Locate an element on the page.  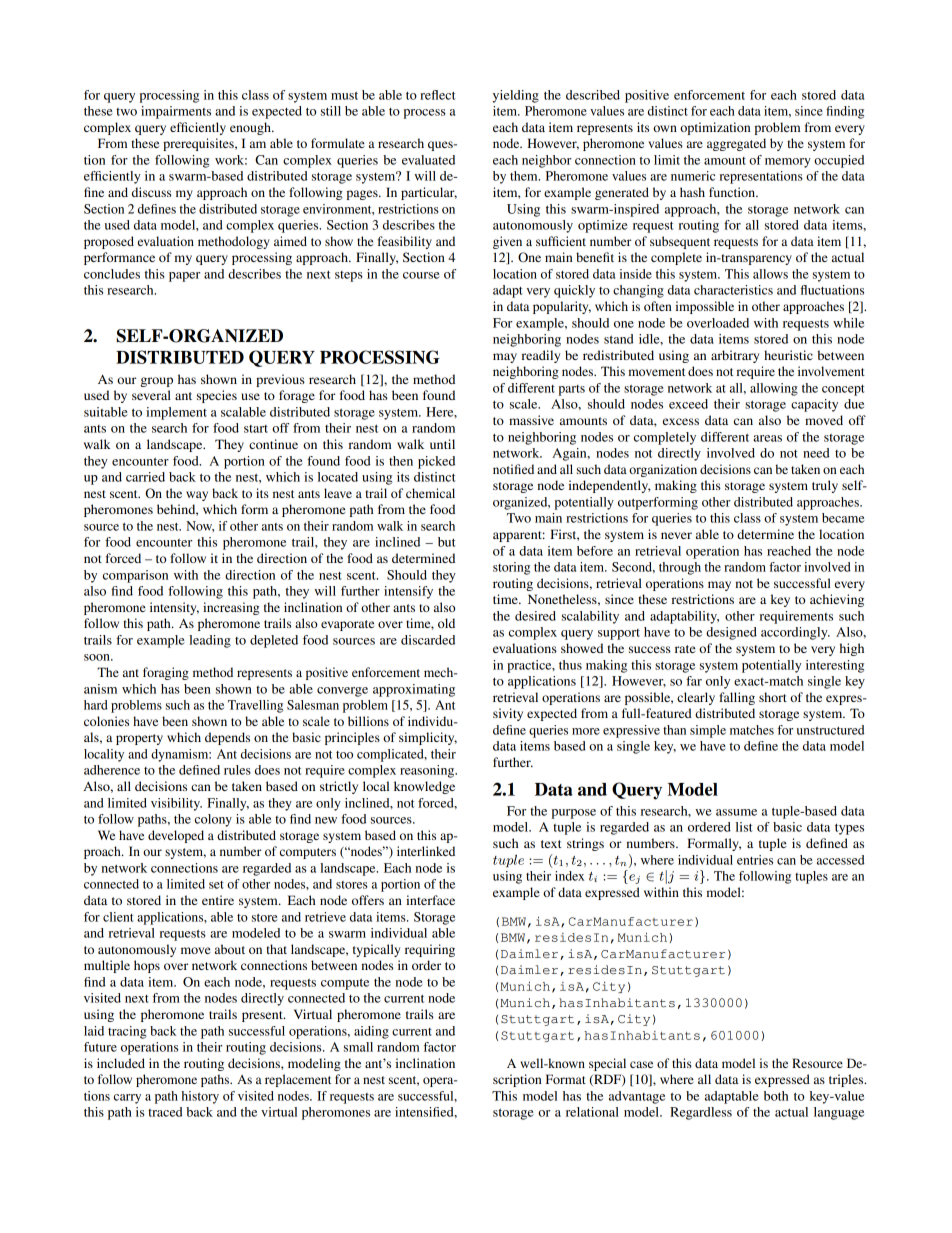
readily is located at coordinates (541, 356).
